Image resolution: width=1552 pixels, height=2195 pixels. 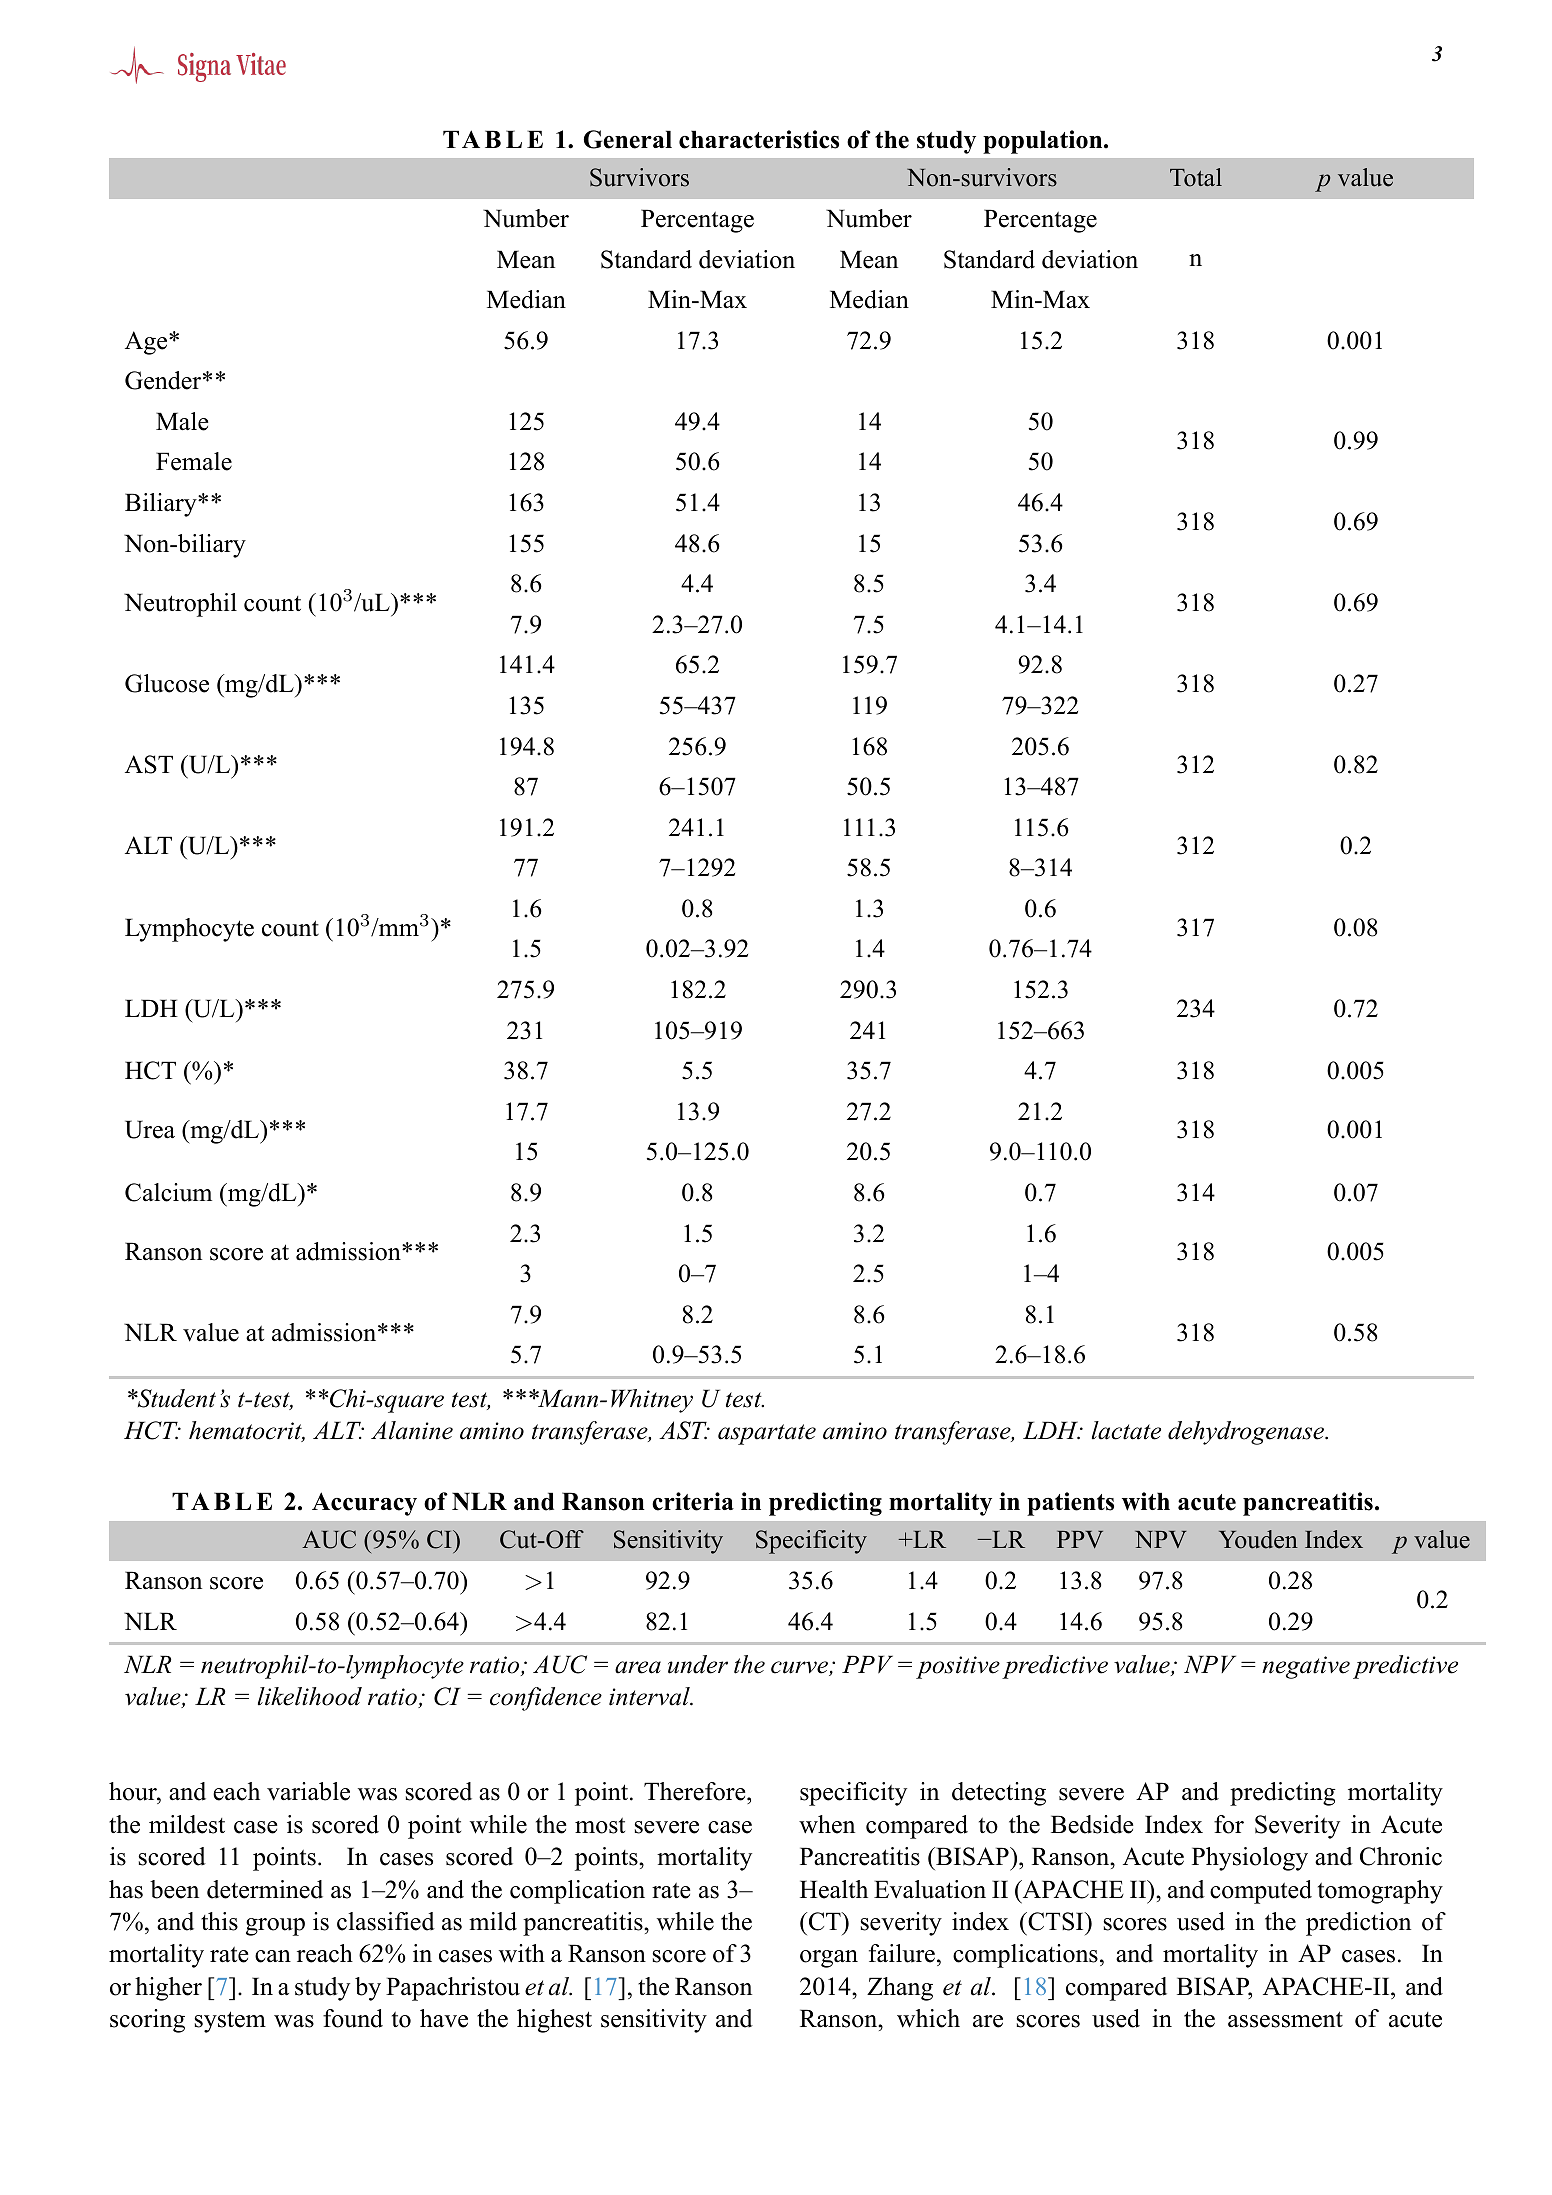 I want to click on dehydrogenase, so click(x=1247, y=1433).
